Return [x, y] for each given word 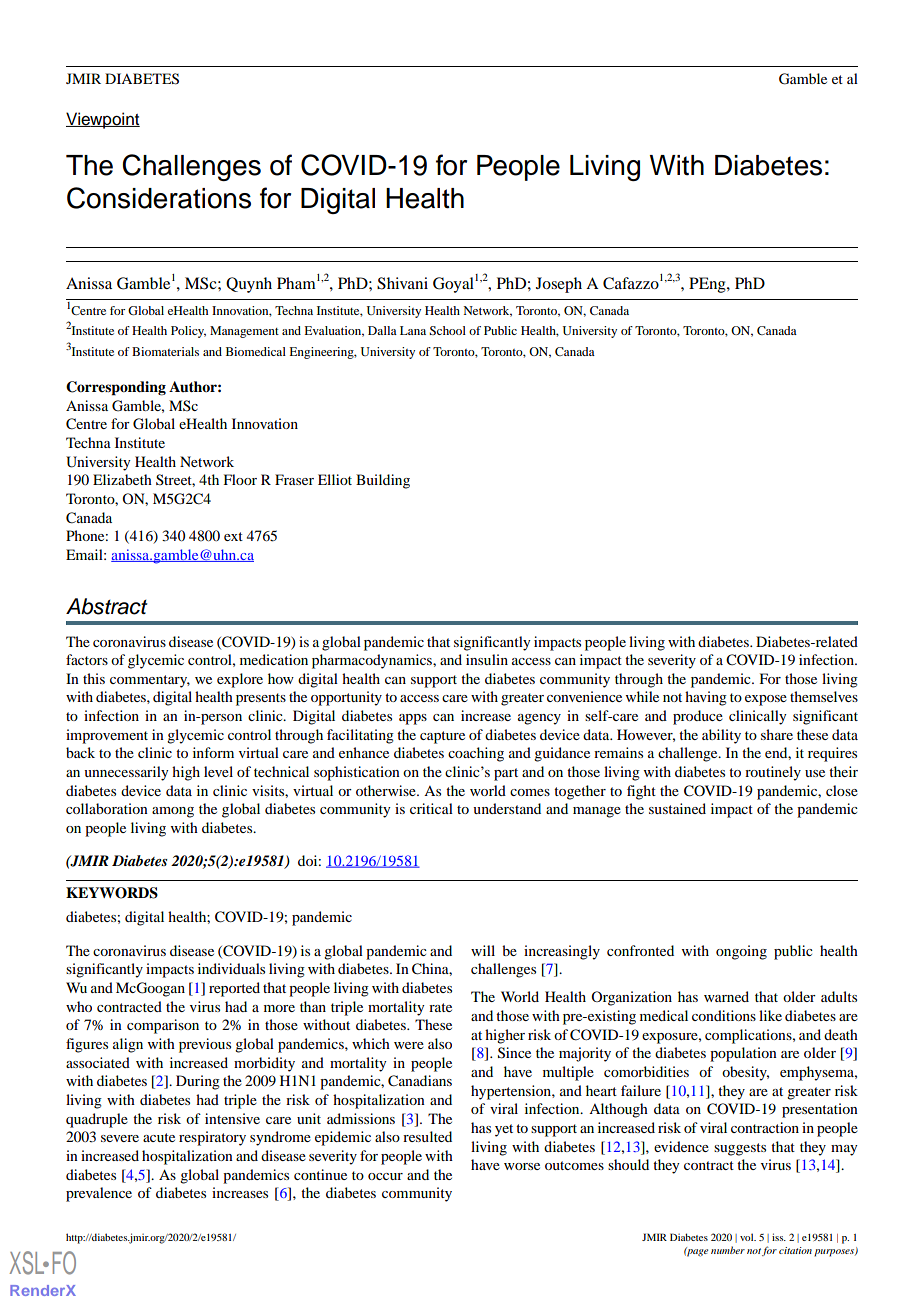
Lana [413, 330]
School [447, 330]
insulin [487, 659]
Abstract [107, 606]
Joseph [559, 285]
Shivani [402, 283]
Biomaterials [165, 351]
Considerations [159, 198]
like [770, 1015]
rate [440, 1007]
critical [431, 808]
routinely [773, 773]
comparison [163, 1026]
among [173, 812]
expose [766, 700]
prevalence [99, 1194]
